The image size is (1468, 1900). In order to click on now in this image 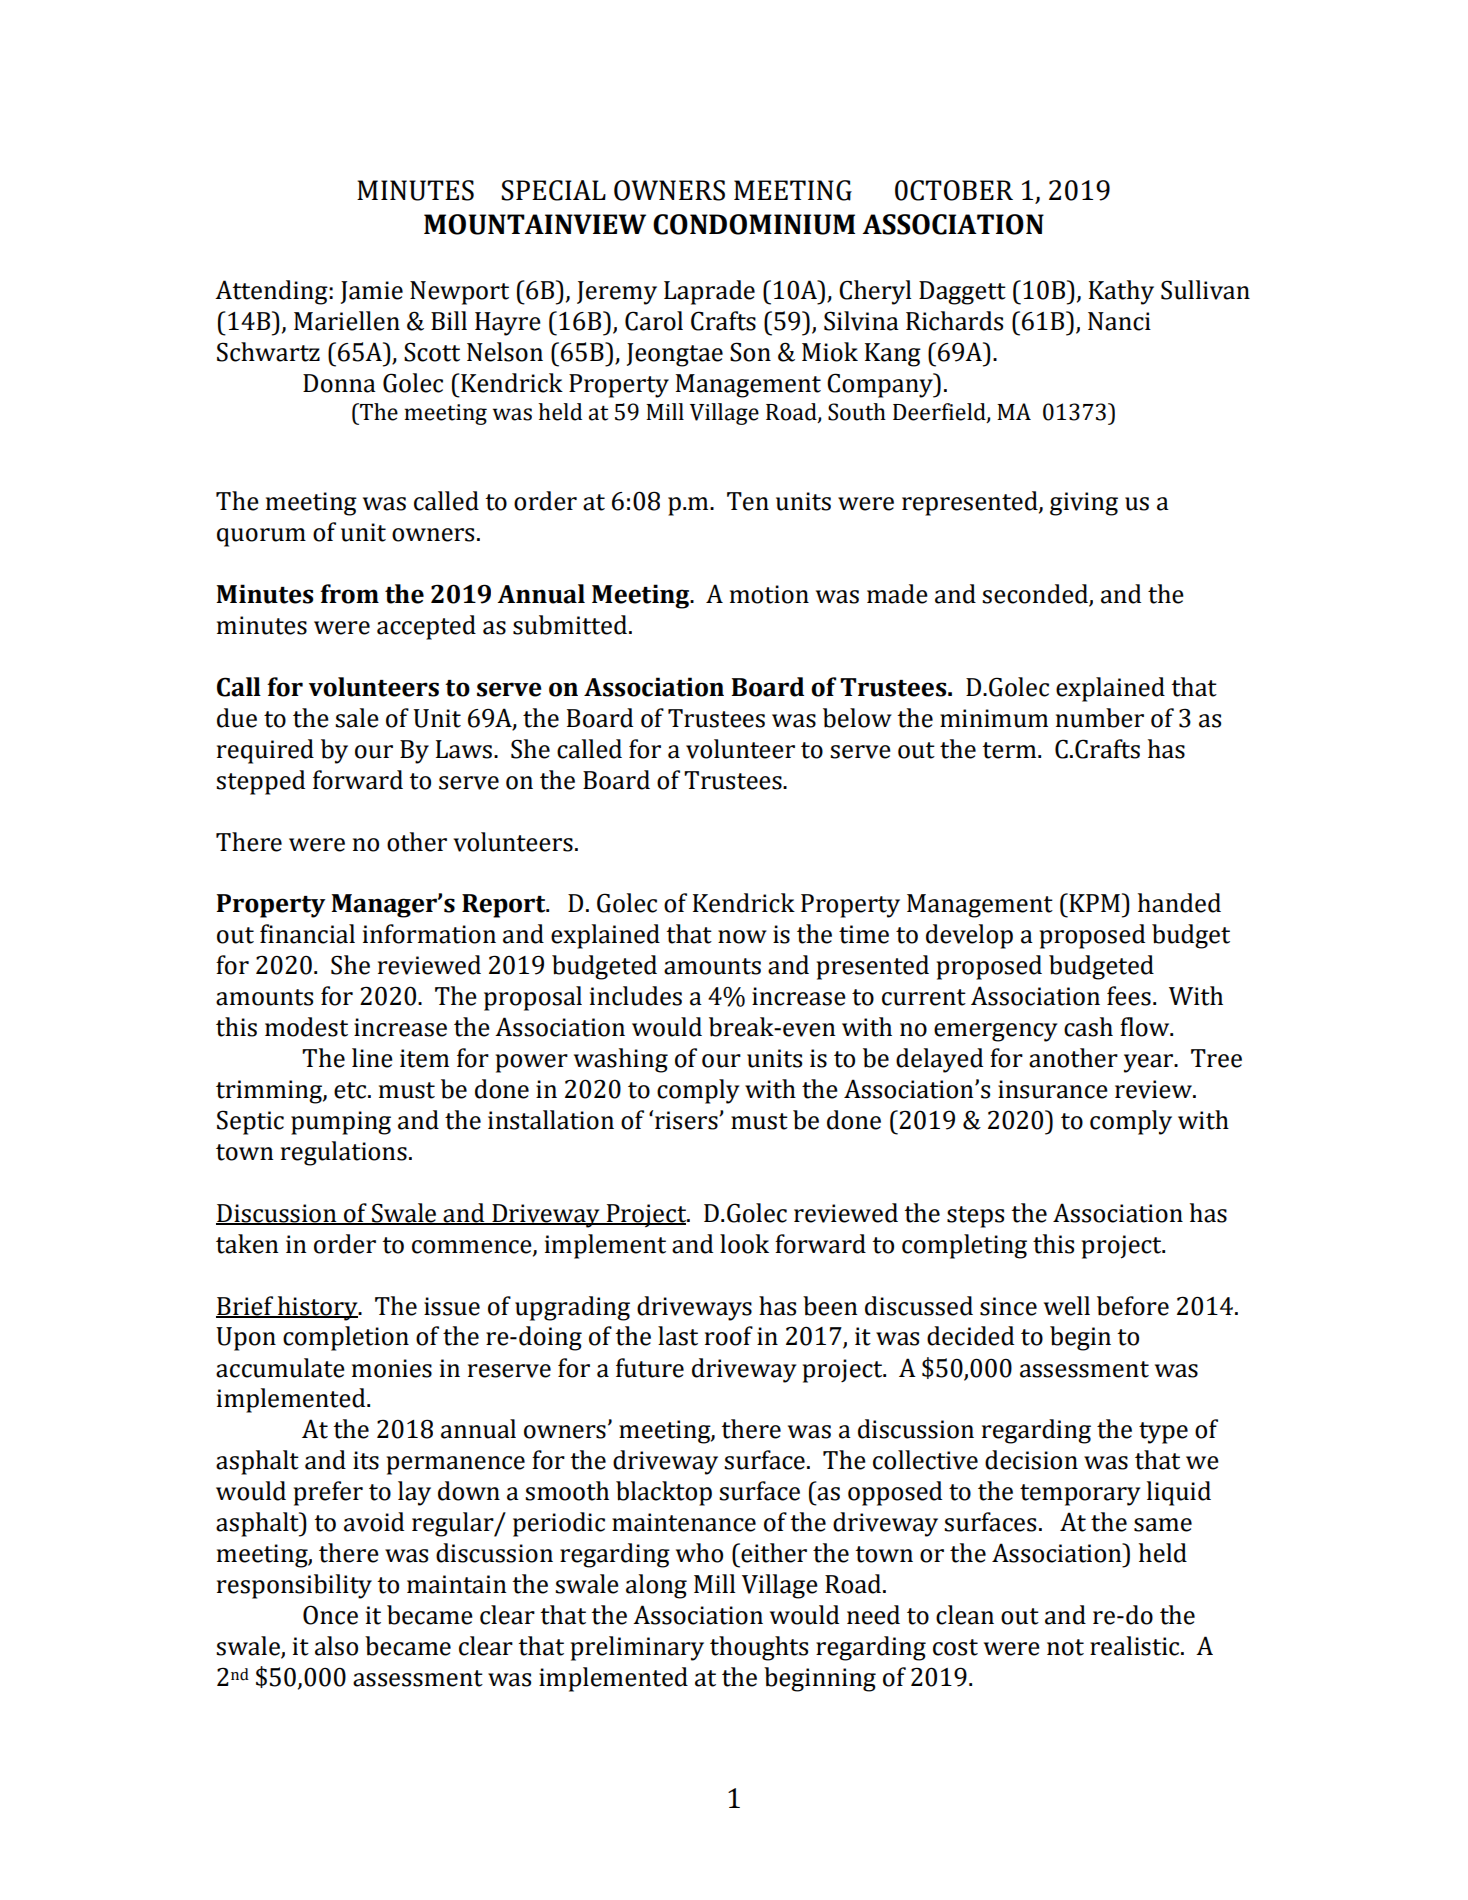, I will do `click(742, 937)`.
